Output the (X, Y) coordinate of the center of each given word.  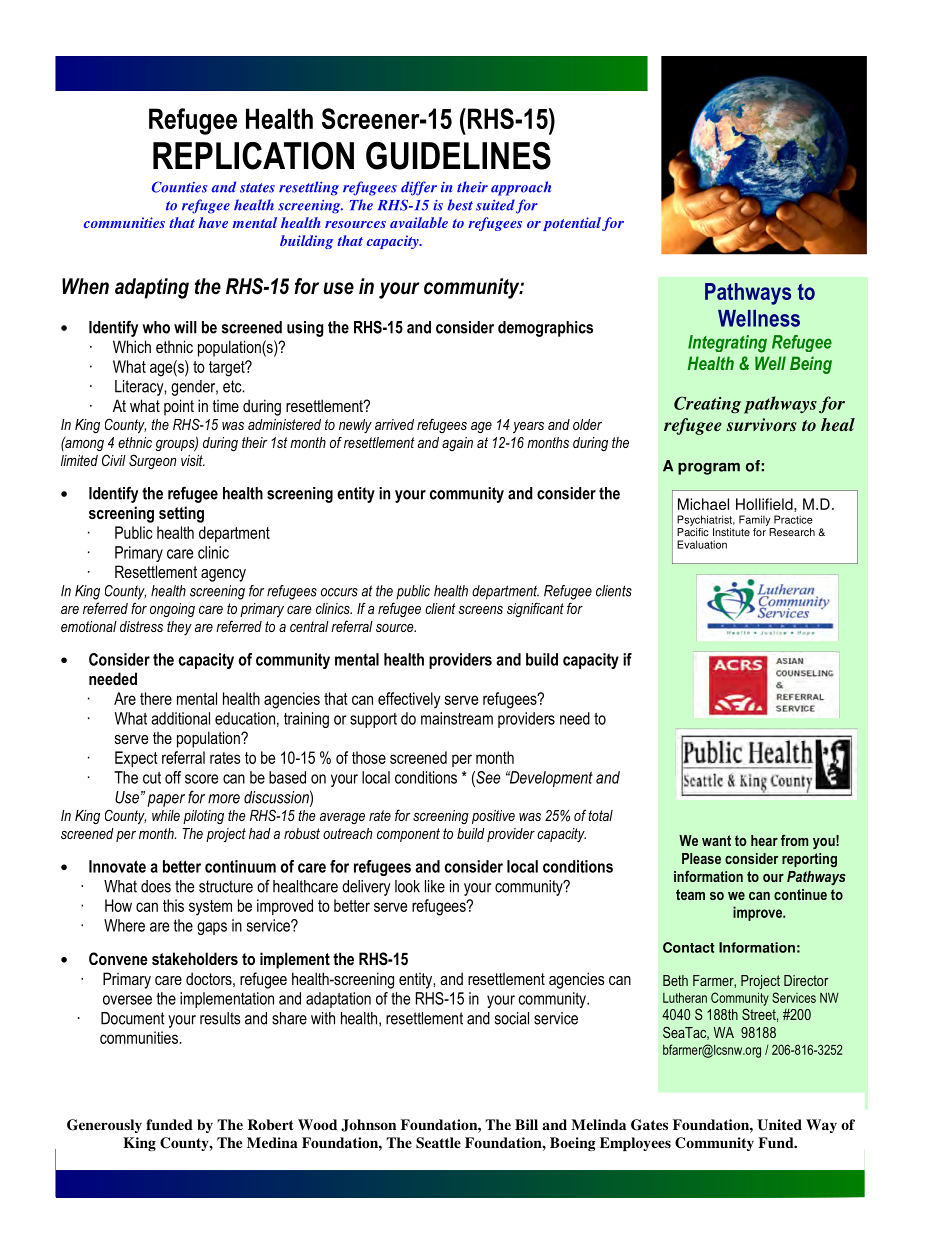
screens (481, 610)
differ (419, 188)
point (179, 407)
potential (572, 224)
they (179, 628)
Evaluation (702, 544)
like (435, 886)
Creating (707, 405)
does (156, 886)
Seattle (438, 1143)
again (457, 444)
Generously (104, 1126)
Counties (180, 187)
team (690, 894)
